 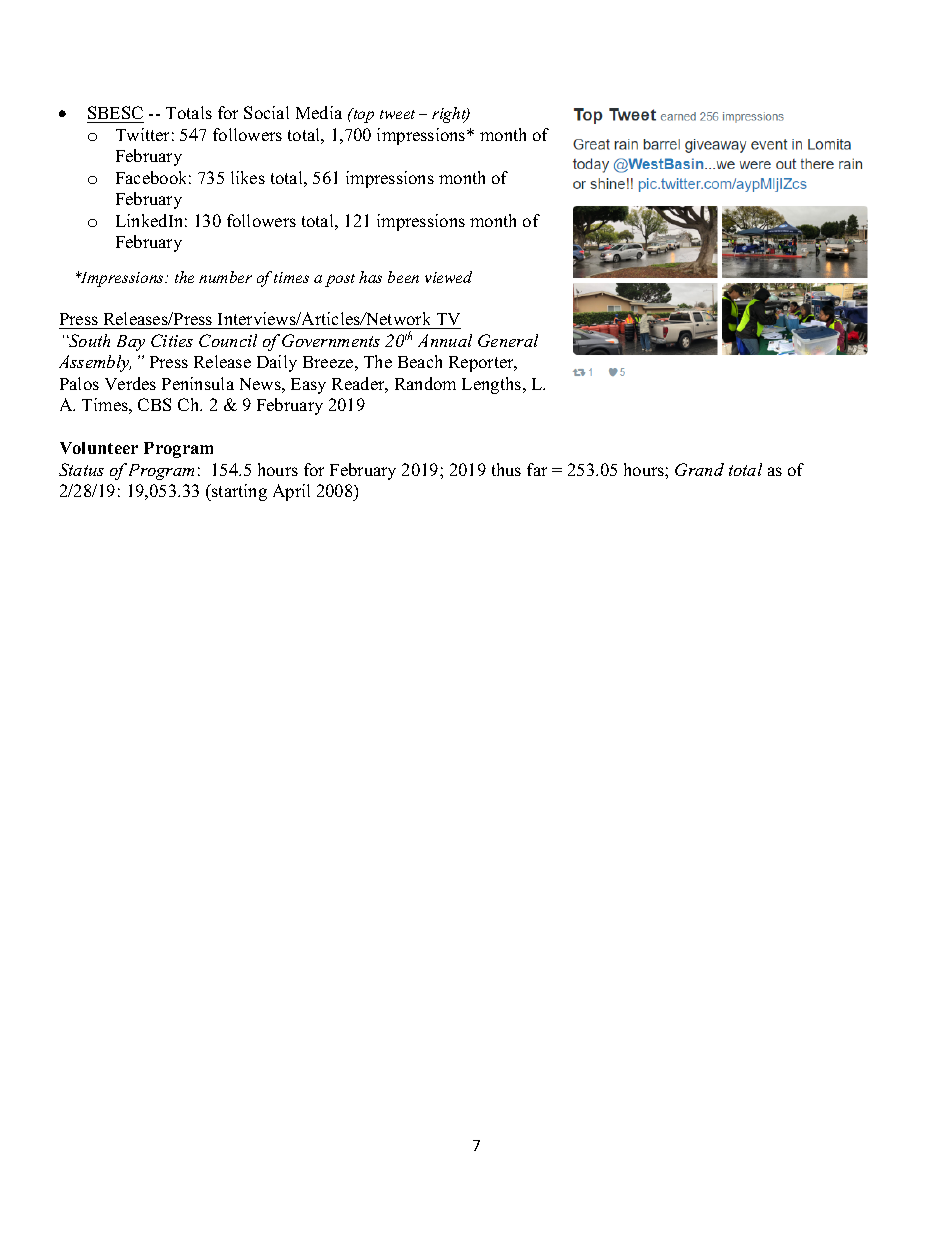 I want to click on Social, so click(x=266, y=112).
